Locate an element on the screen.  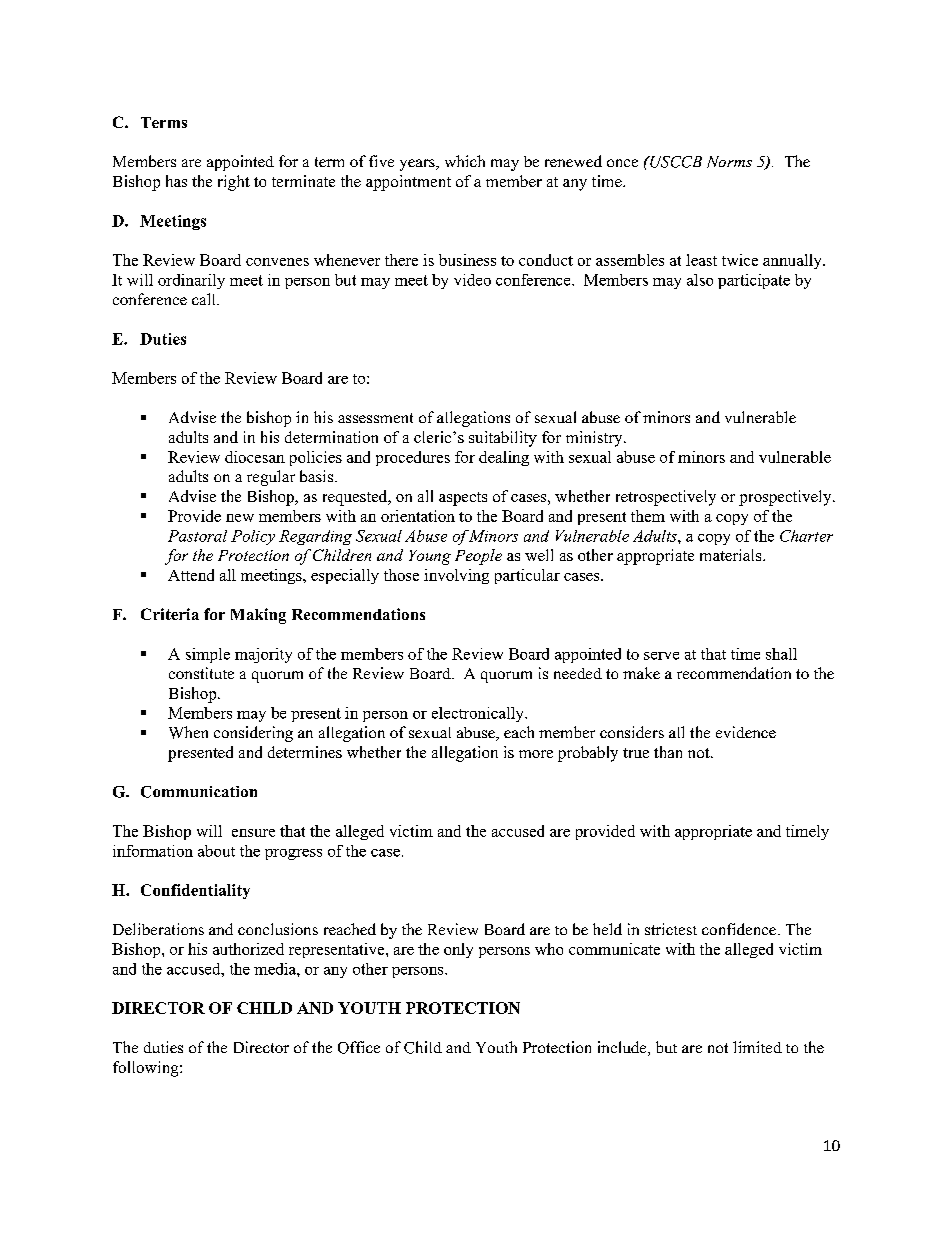
which is located at coordinates (465, 161).
